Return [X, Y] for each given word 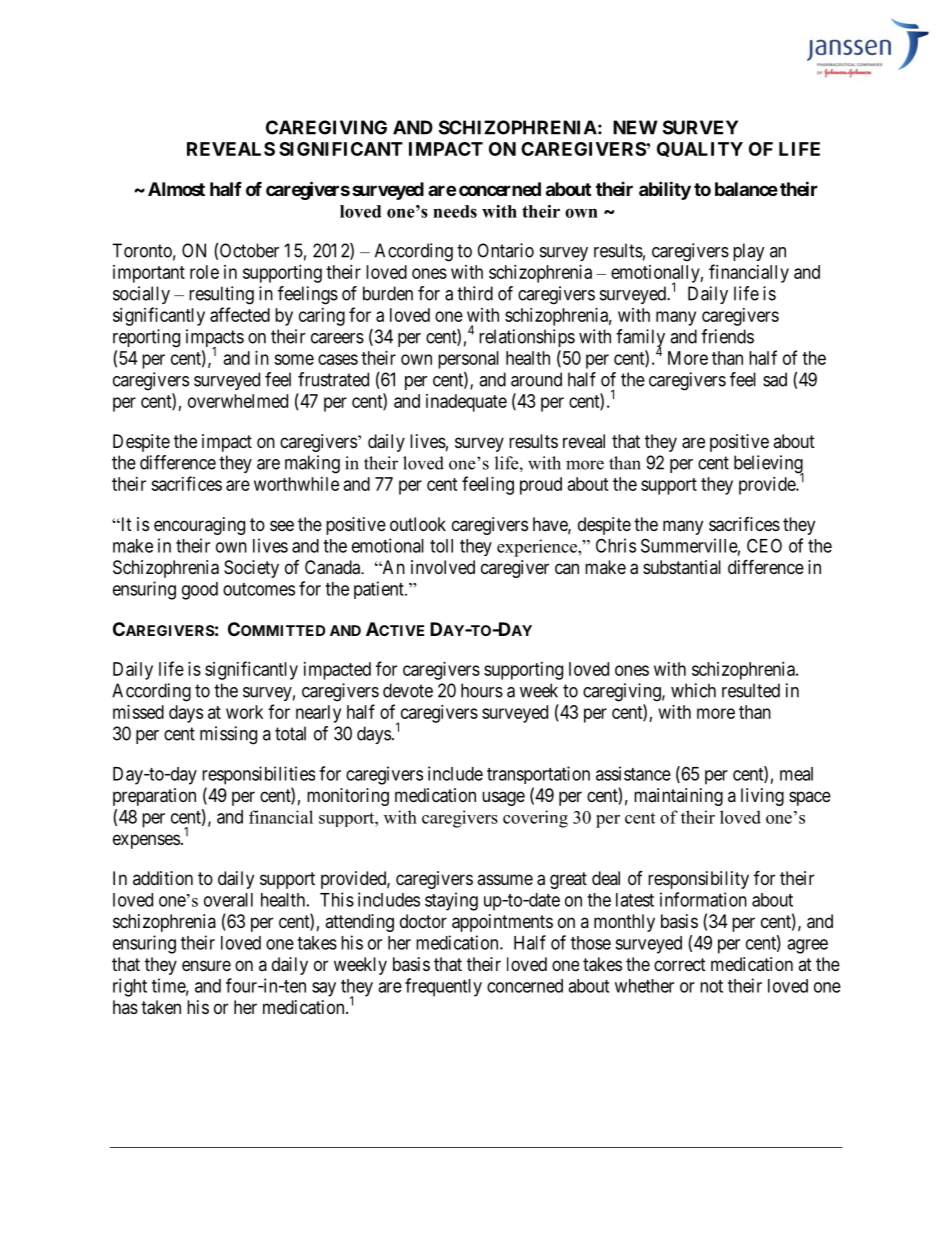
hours [482, 690]
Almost [176, 189]
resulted [751, 690]
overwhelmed [238, 401]
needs [455, 211]
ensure [206, 965]
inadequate [466, 403]
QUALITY [700, 149]
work [244, 712]
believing [769, 465]
